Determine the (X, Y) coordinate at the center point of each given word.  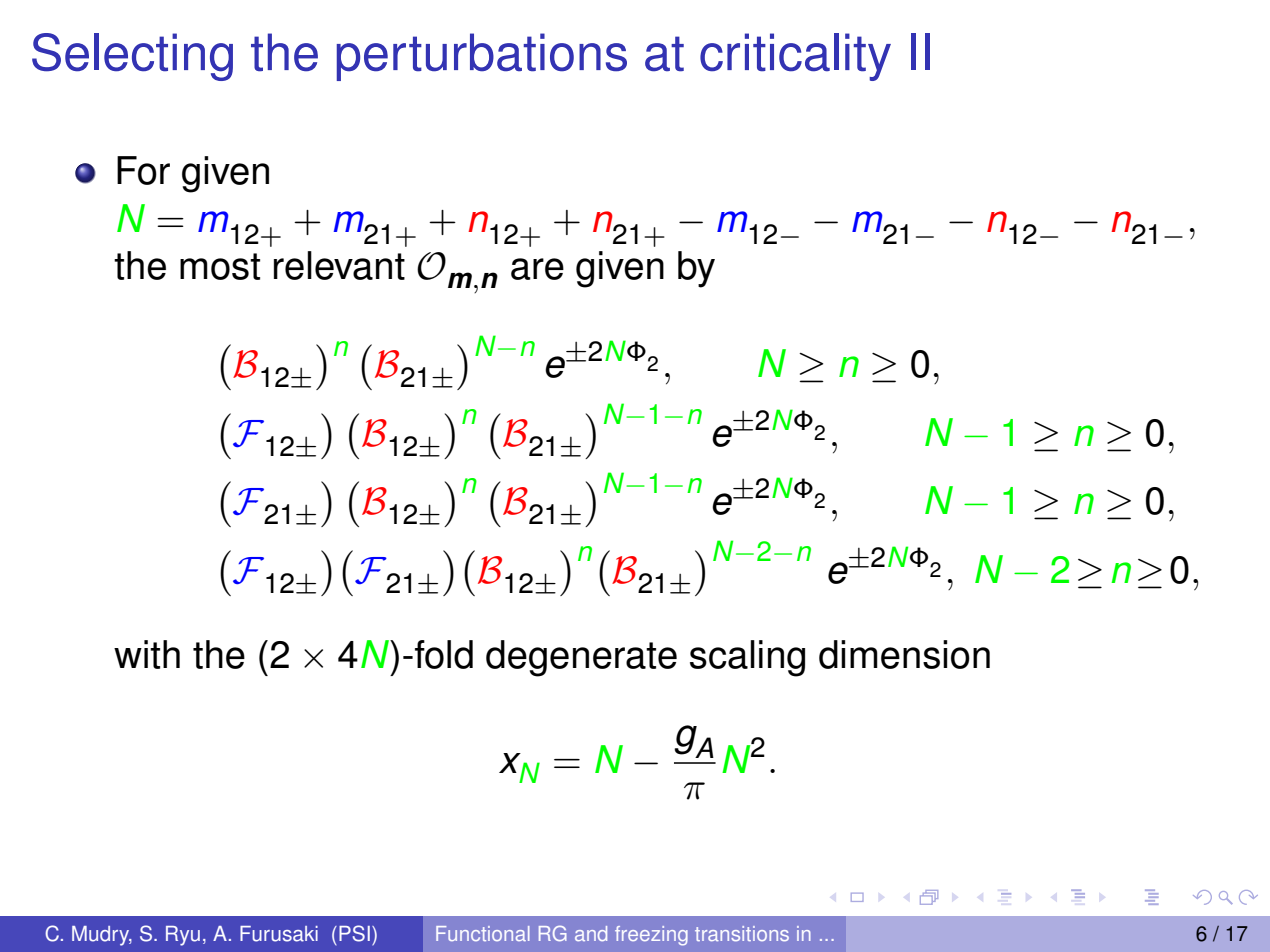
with (147, 654)
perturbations (482, 57)
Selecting (132, 57)
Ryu (183, 936)
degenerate (581, 658)
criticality (795, 57)
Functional (483, 933)
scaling (747, 658)
